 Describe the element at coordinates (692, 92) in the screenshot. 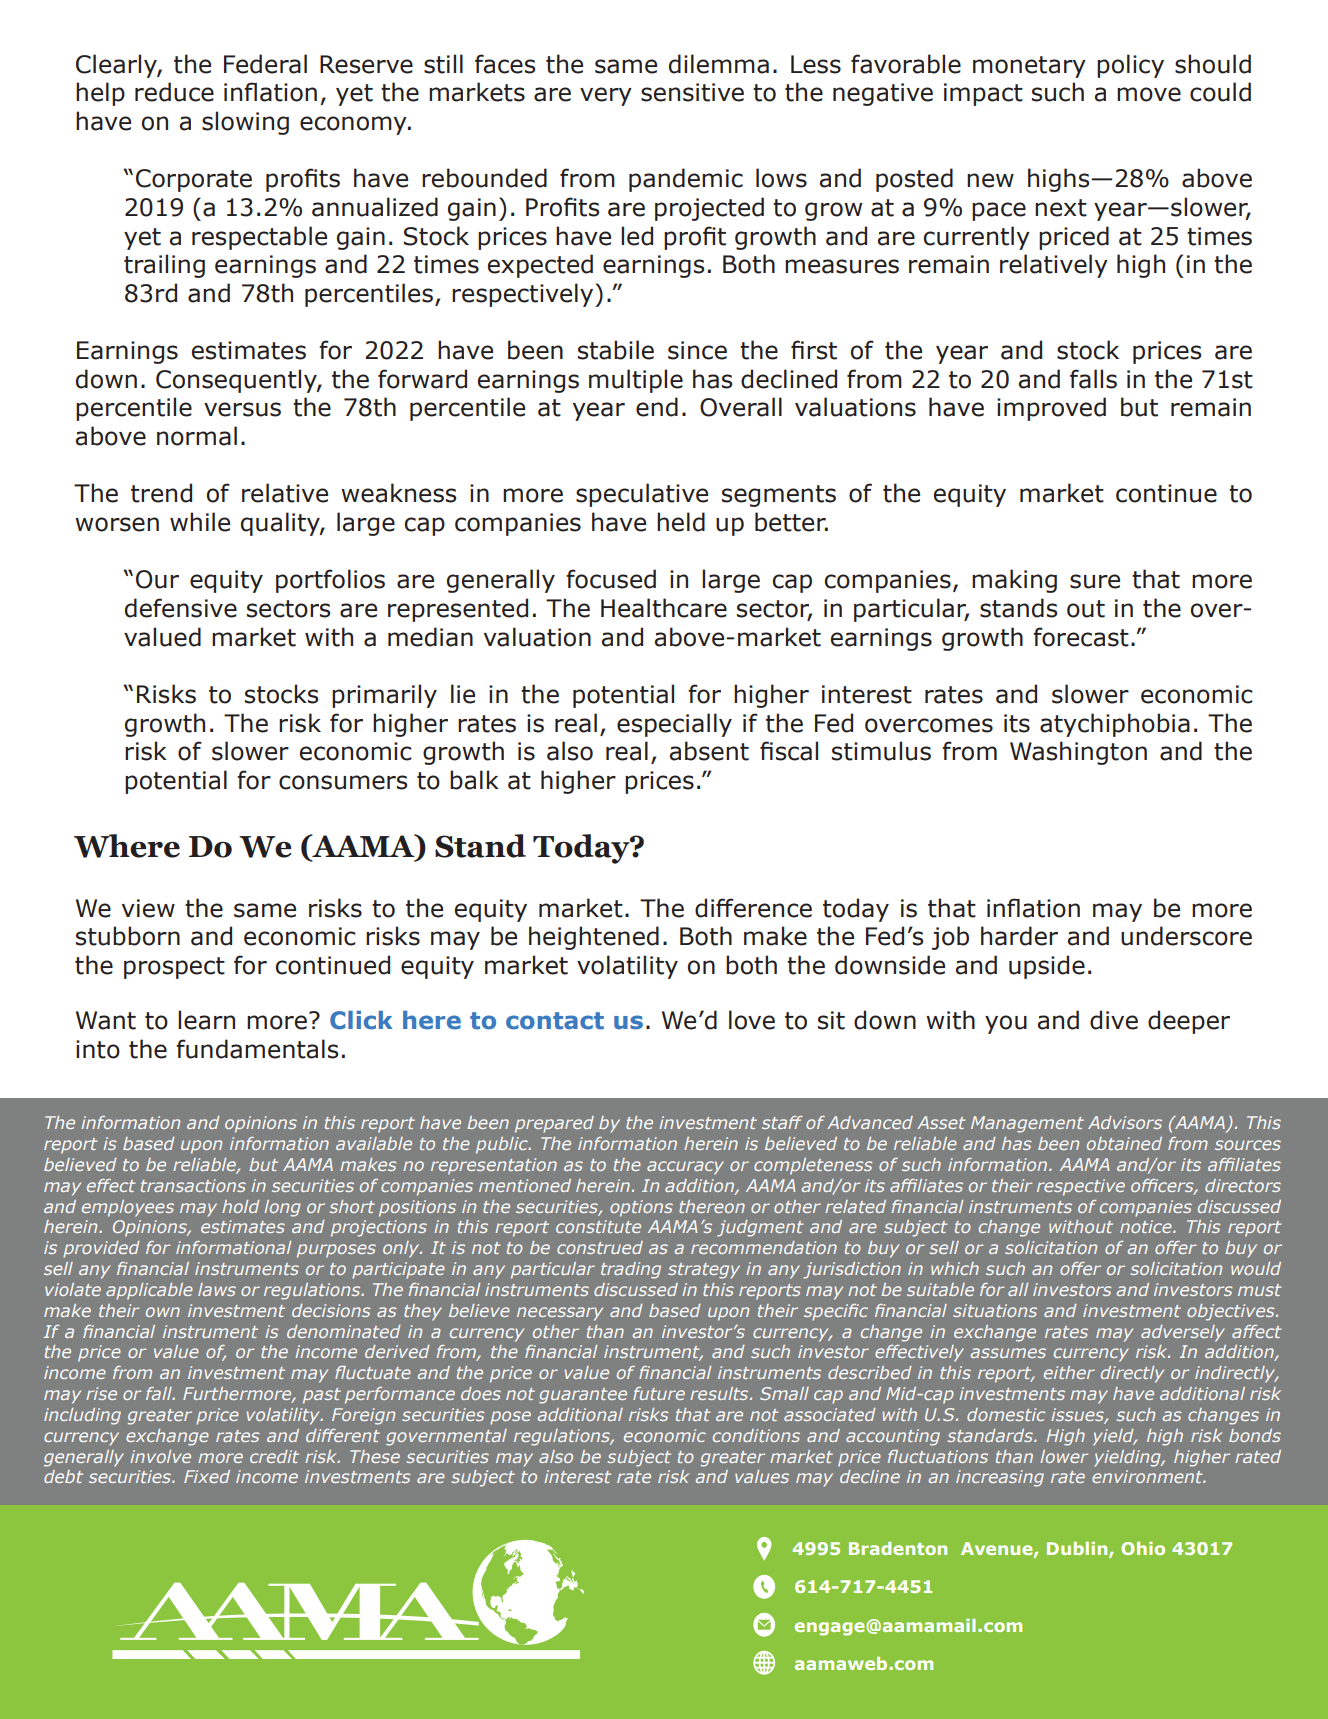

I see `sensitive` at that location.
